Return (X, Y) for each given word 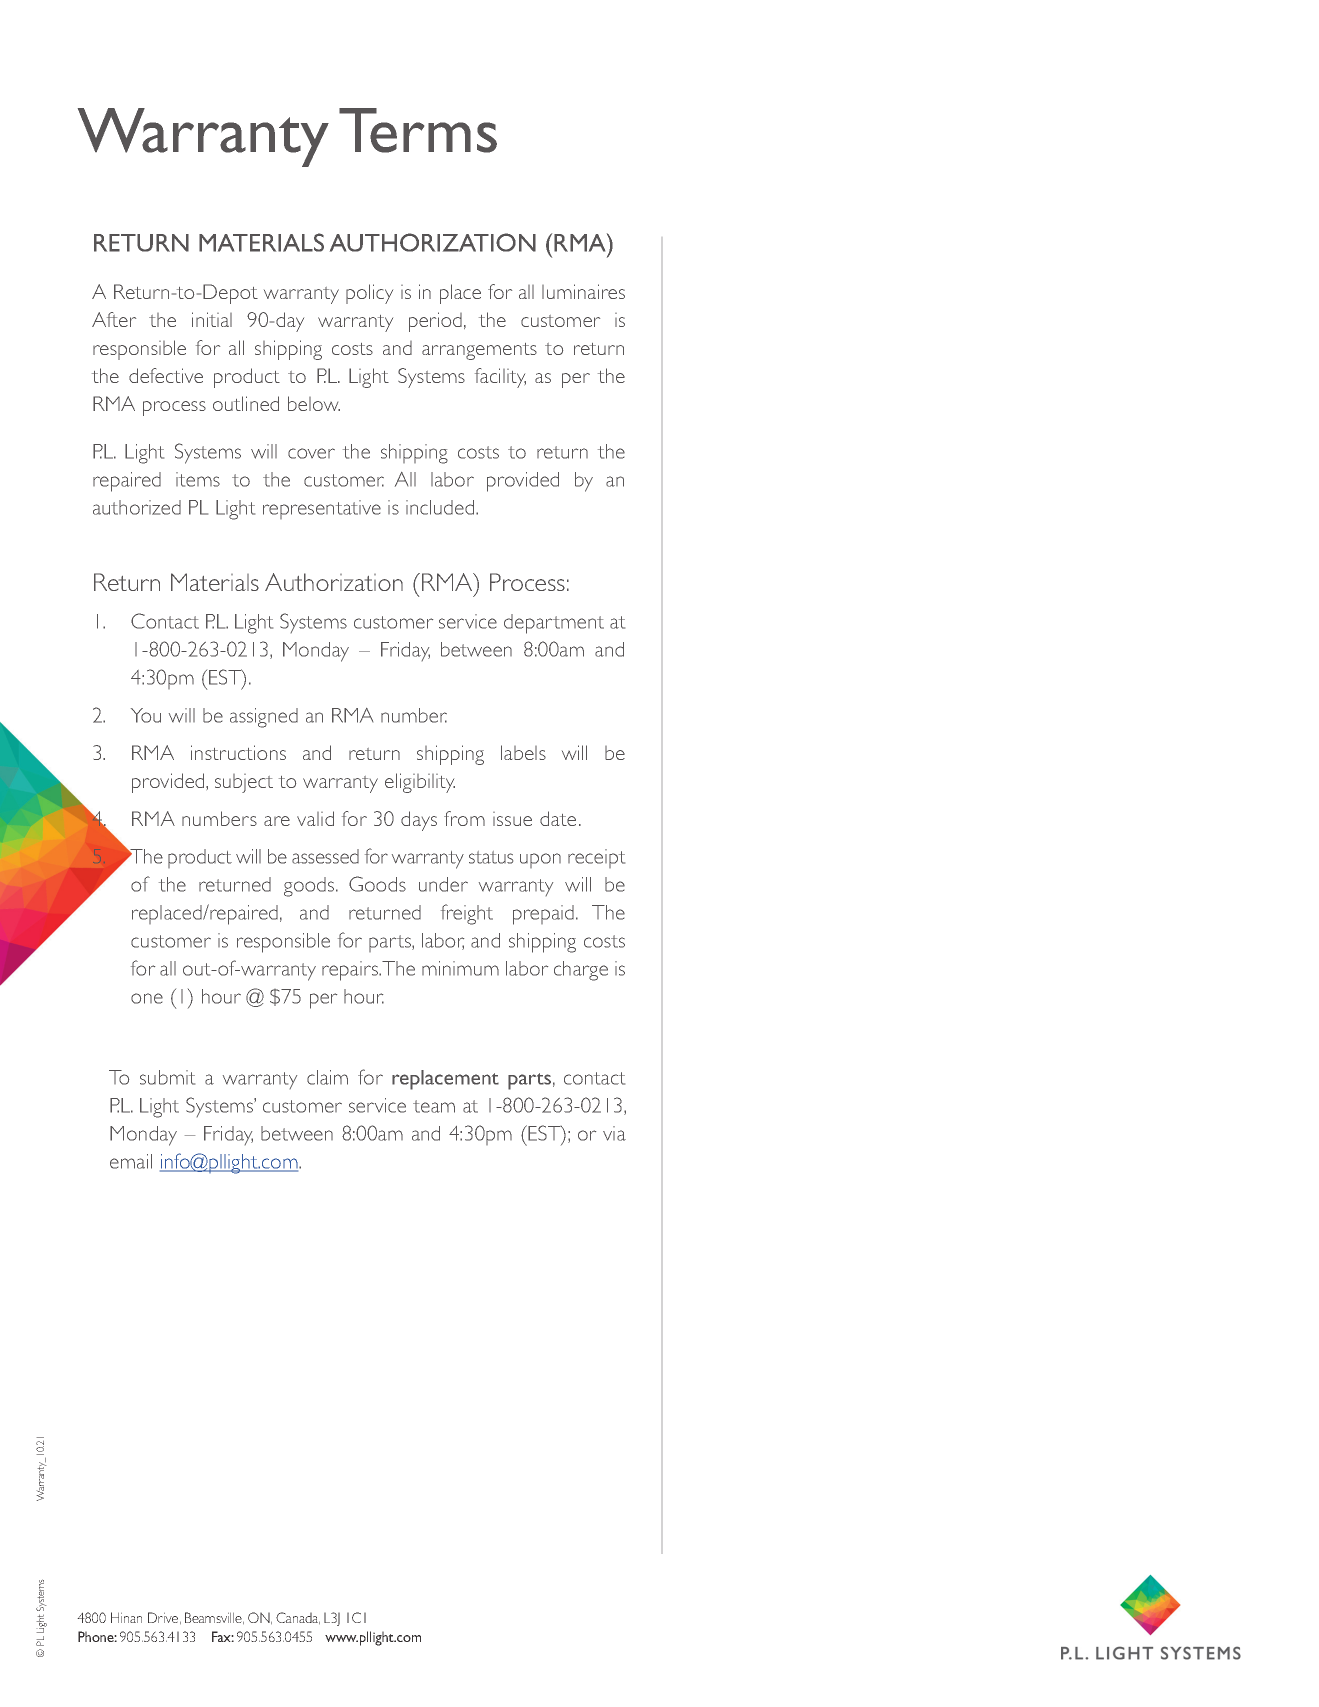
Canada (298, 1618)
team (434, 1106)
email (131, 1161)
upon (540, 860)
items (198, 479)
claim (327, 1077)
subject (244, 783)
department (554, 624)
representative (322, 509)
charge (581, 971)
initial (212, 319)
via (614, 1133)
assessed (325, 856)
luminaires (583, 291)
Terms (418, 130)
